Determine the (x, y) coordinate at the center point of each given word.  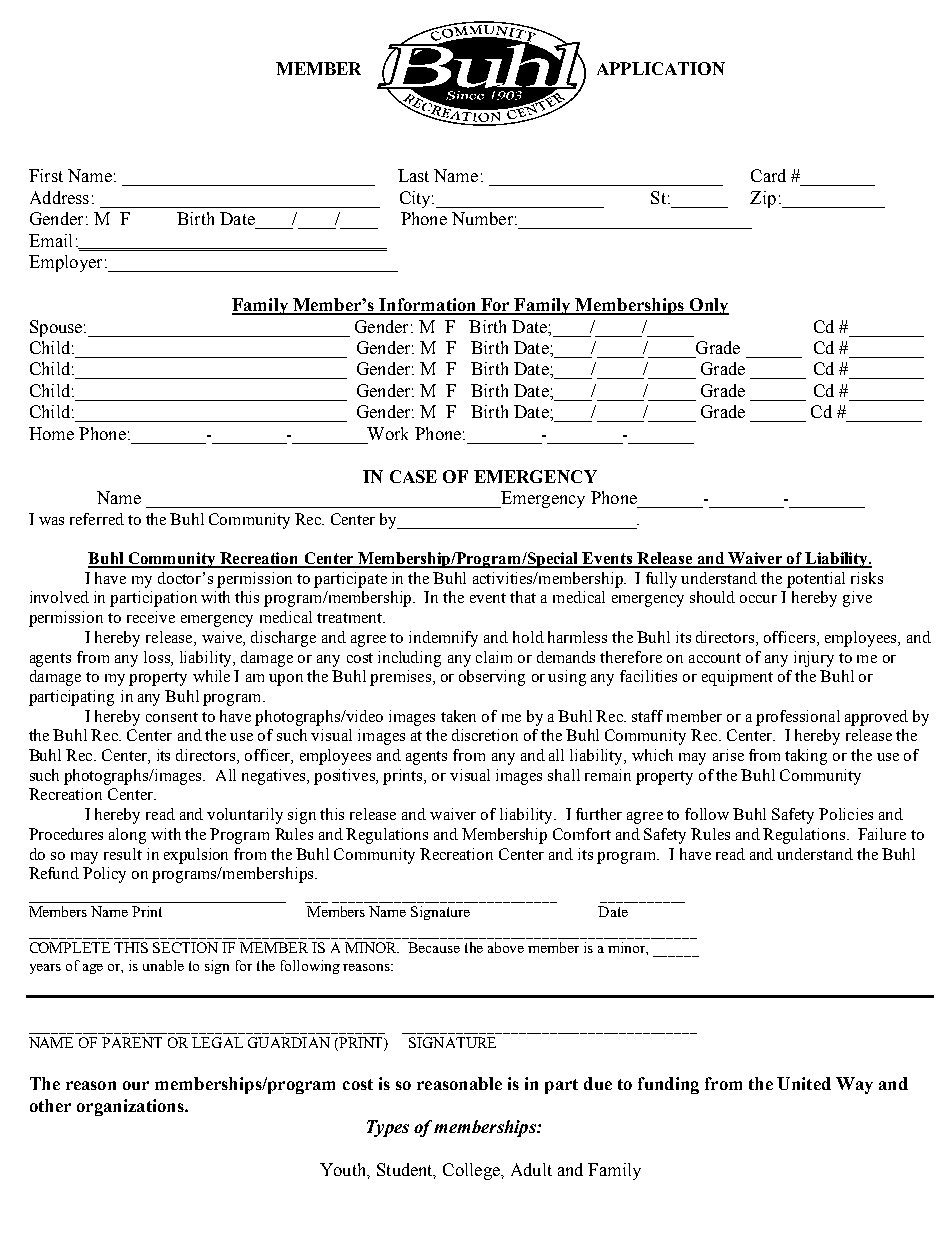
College (472, 1171)
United (804, 1083)
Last (413, 175)
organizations (131, 1107)
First (46, 175)
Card (768, 175)
